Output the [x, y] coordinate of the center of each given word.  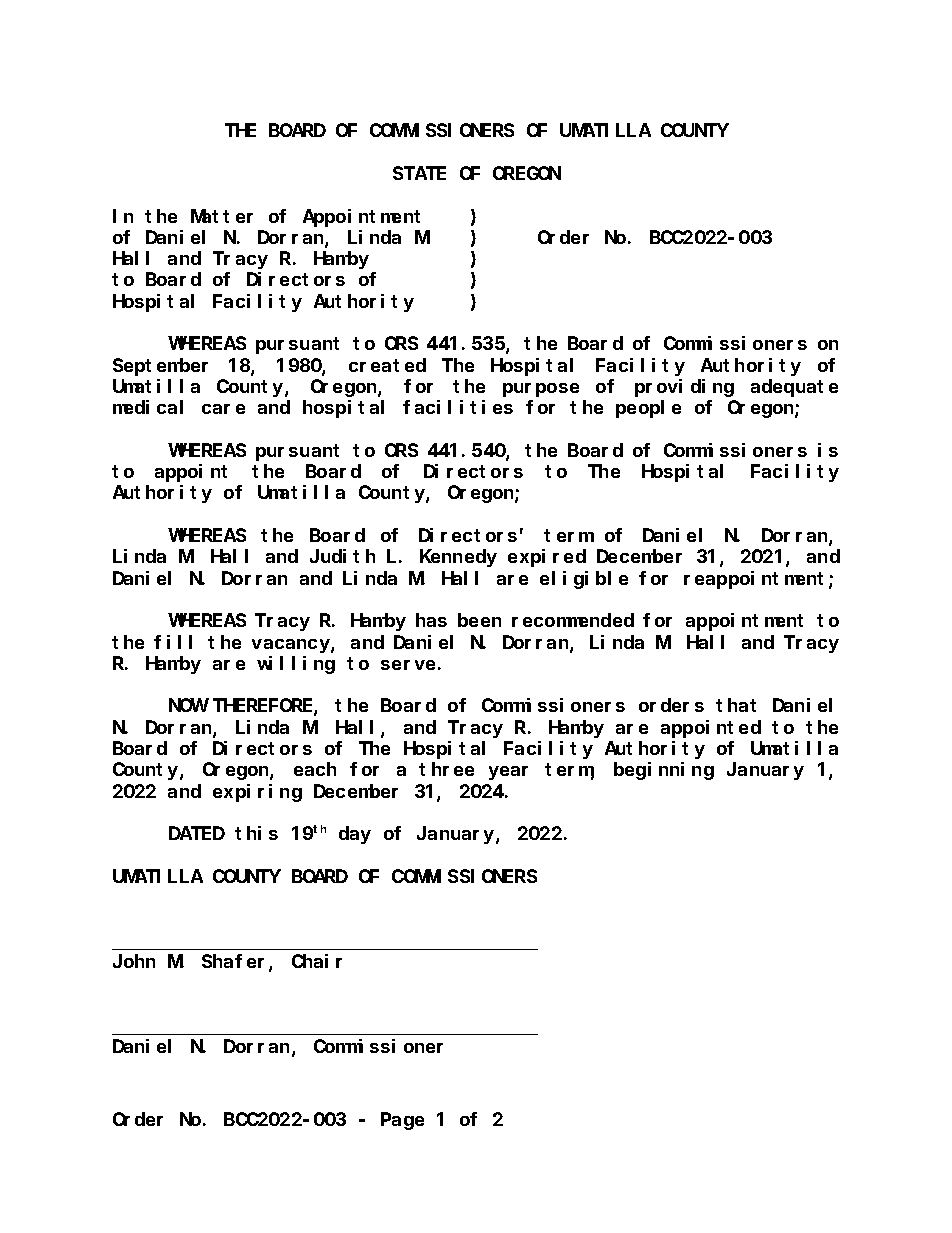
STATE [419, 173]
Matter [222, 216]
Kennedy [458, 558]
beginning [664, 771]
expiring [257, 793]
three [446, 769]
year [508, 773]
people [648, 409]
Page [402, 1121]
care [223, 409]
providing [684, 388]
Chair [317, 961]
